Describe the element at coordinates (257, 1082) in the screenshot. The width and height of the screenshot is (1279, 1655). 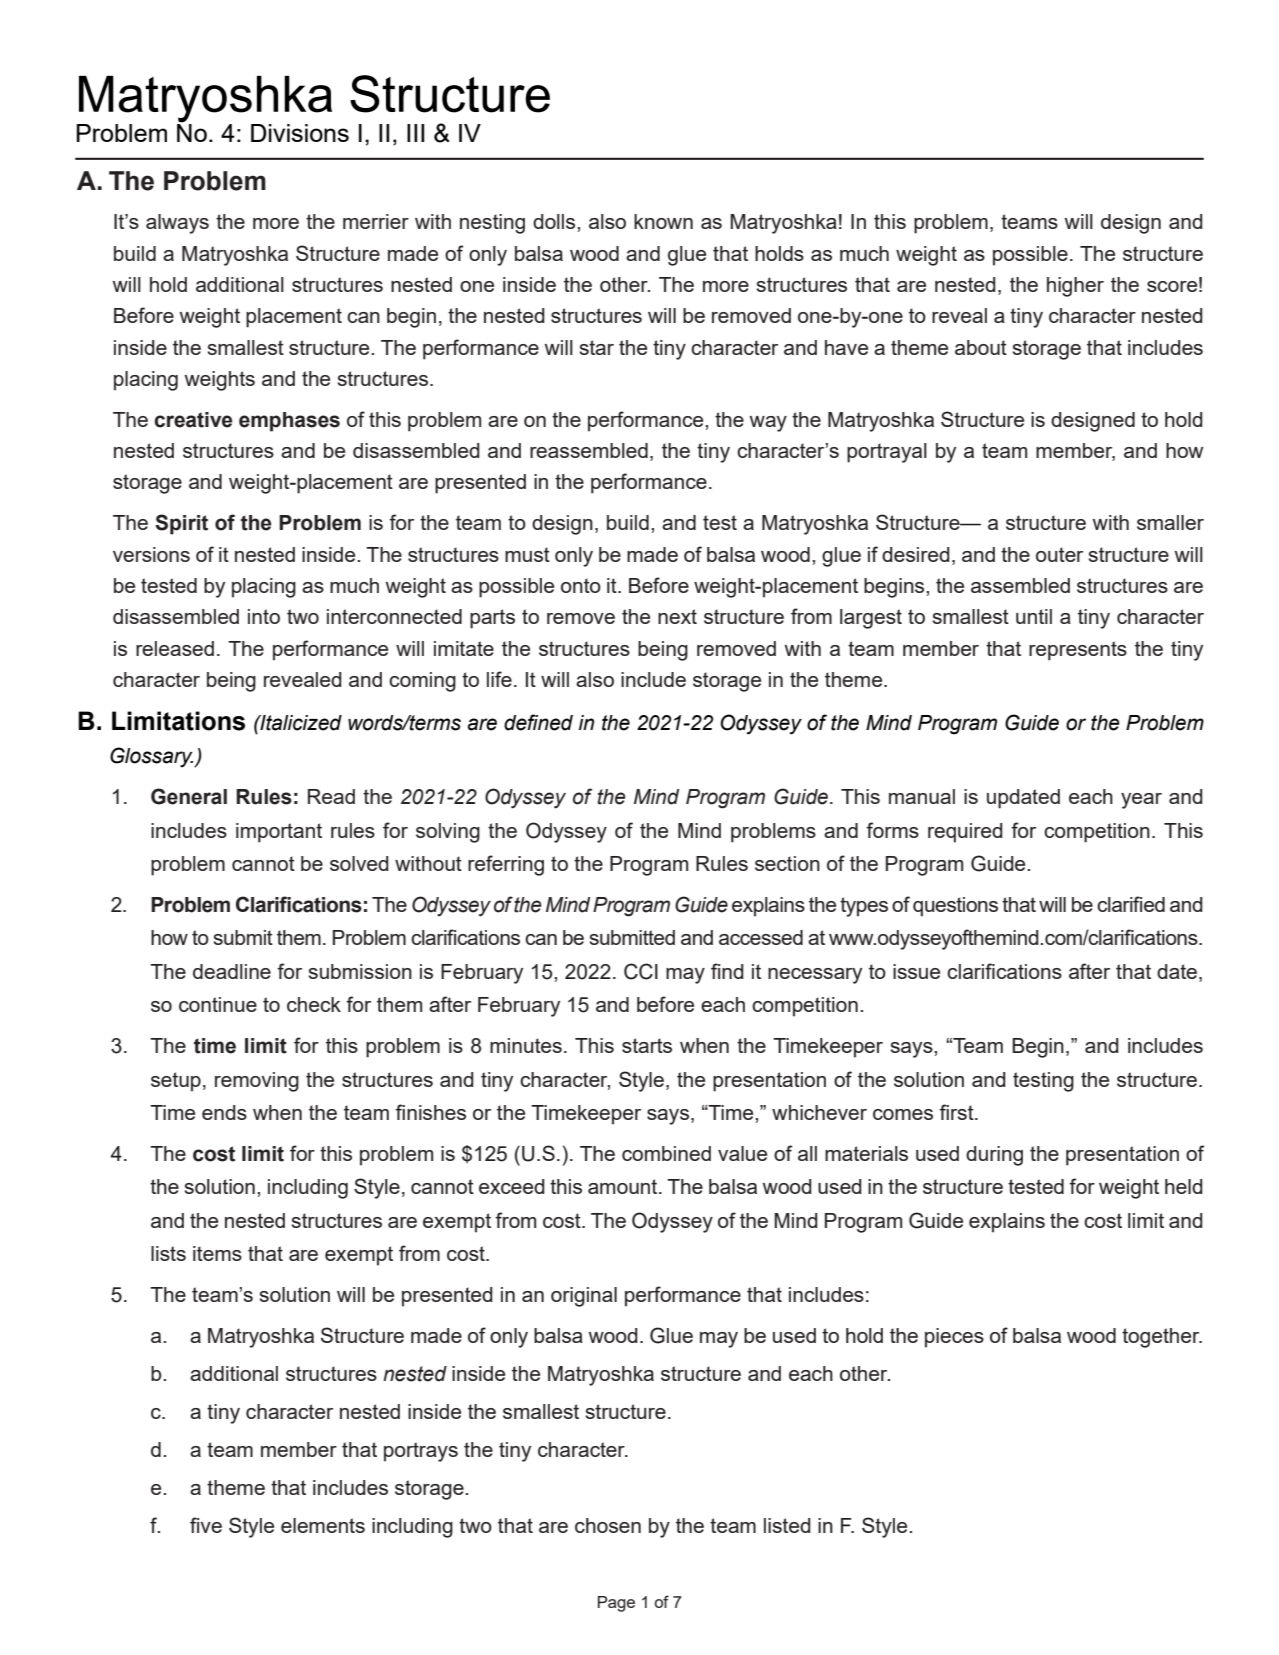
I see `removing` at that location.
